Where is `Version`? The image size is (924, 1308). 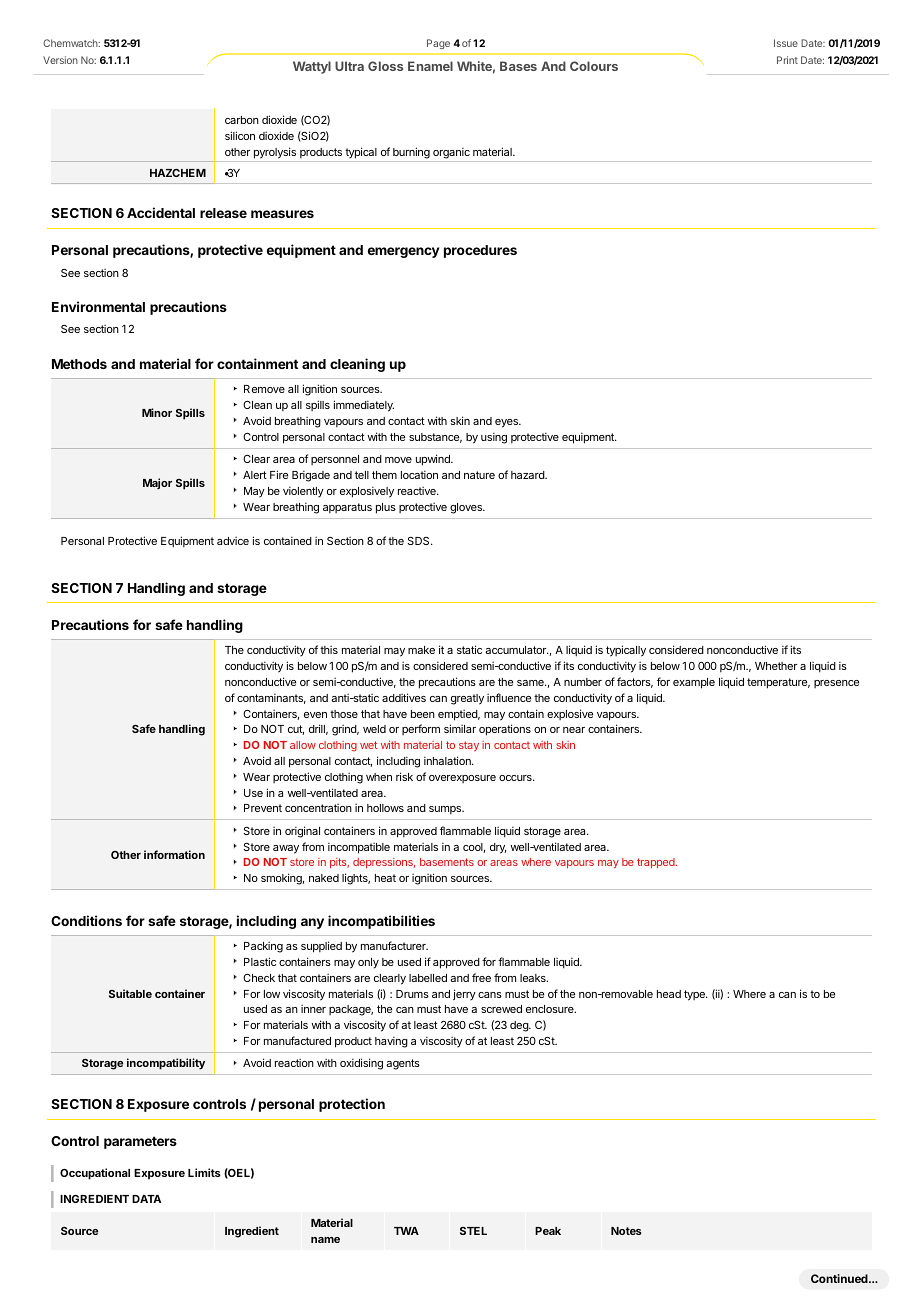 Version is located at coordinates (60, 60).
